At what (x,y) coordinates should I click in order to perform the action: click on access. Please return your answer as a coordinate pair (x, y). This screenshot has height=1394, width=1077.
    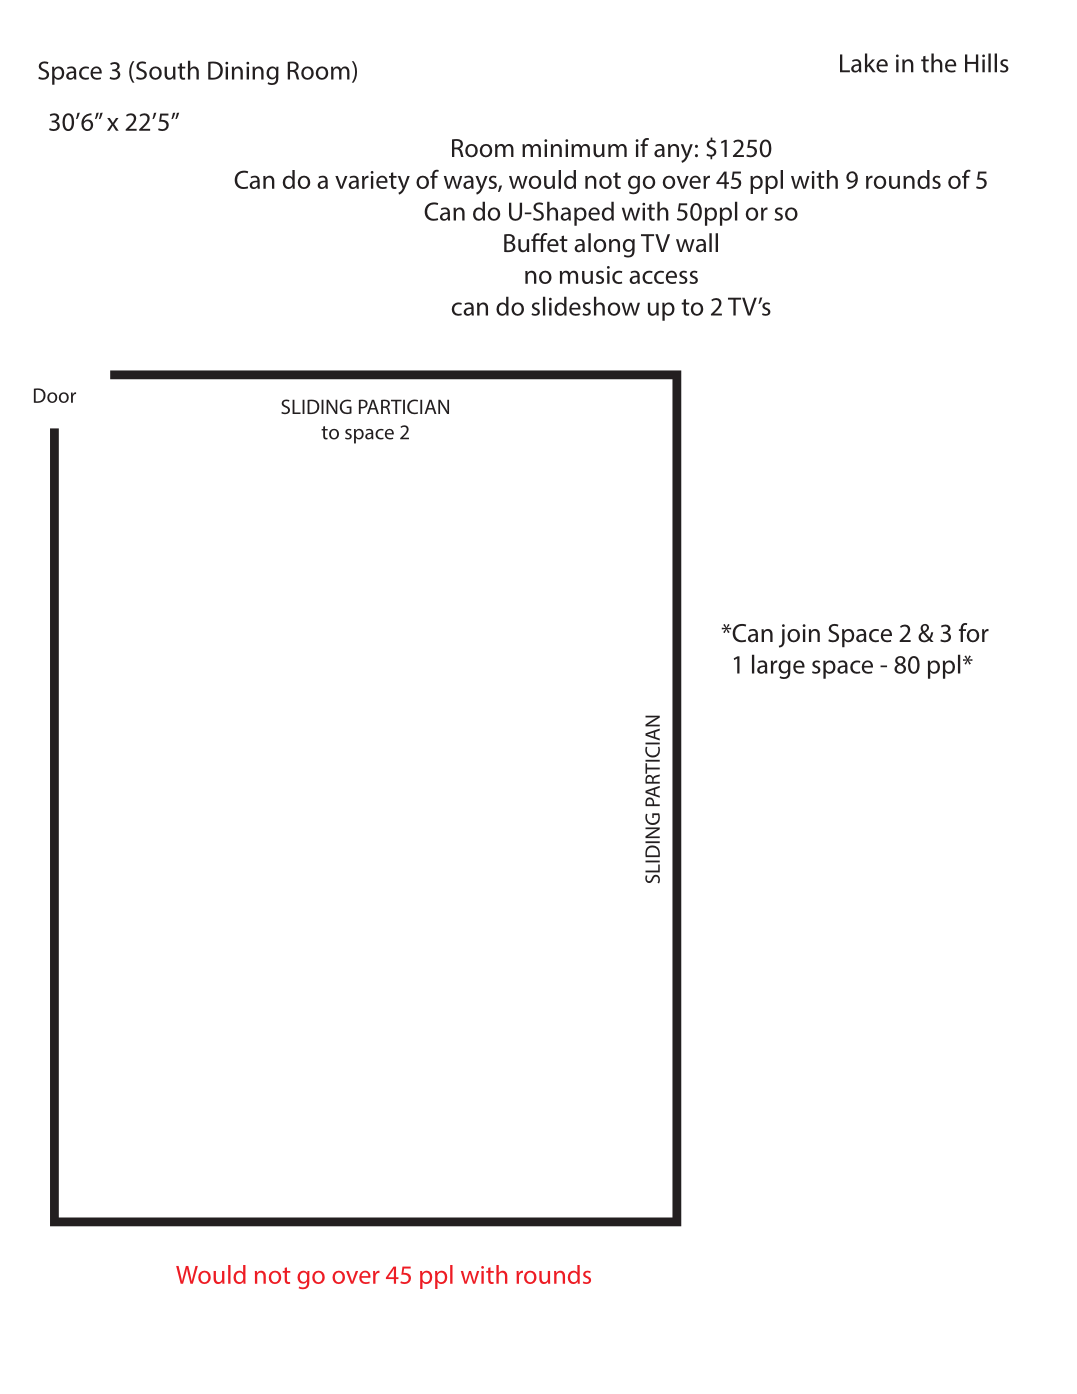
    Looking at the image, I should click on (663, 277).
